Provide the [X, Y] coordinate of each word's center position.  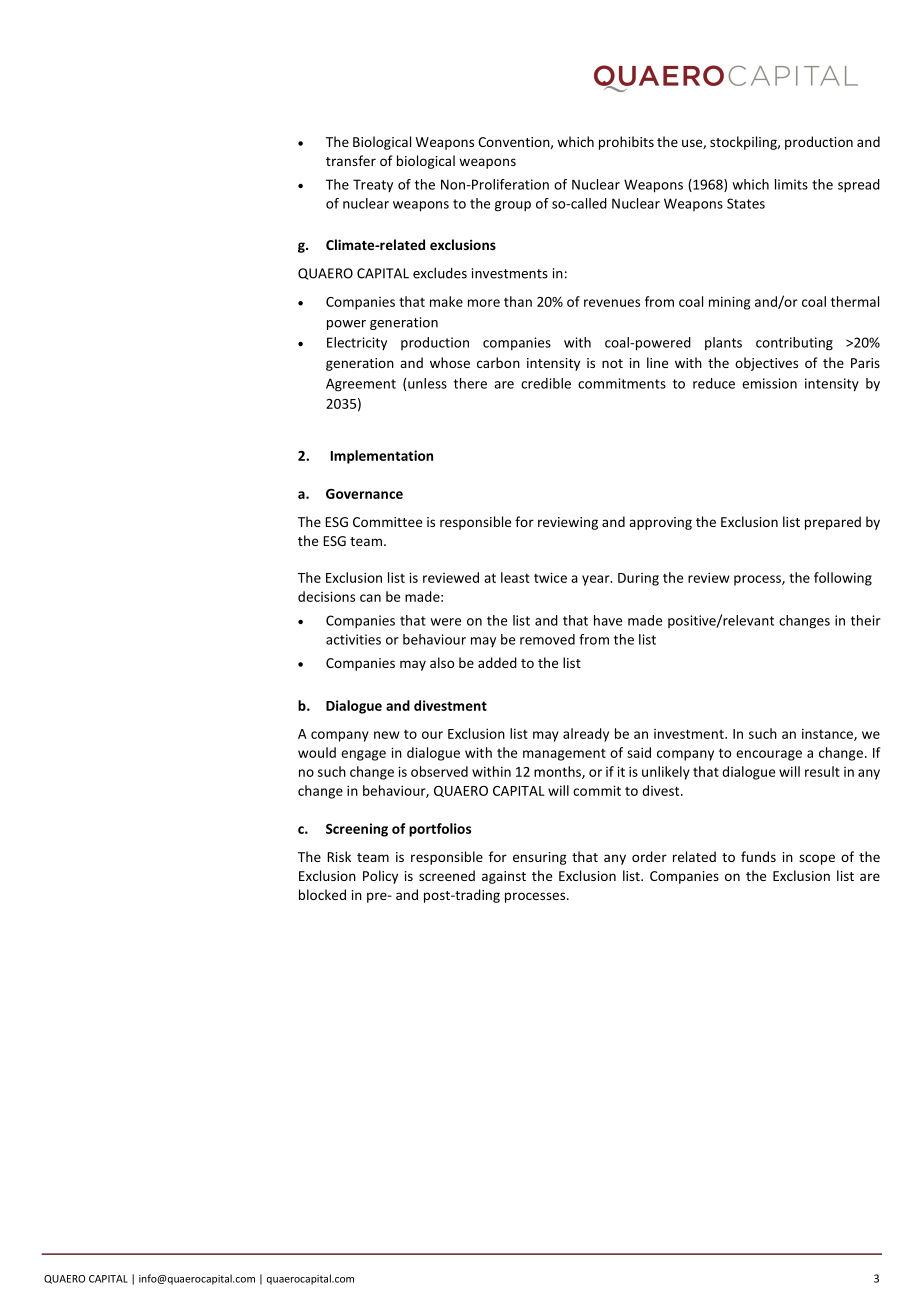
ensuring [540, 858]
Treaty [373, 185]
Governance [364, 494]
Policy [380, 877]
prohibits [626, 143]
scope [817, 859]
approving [660, 523]
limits [791, 184]
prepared [833, 523]
